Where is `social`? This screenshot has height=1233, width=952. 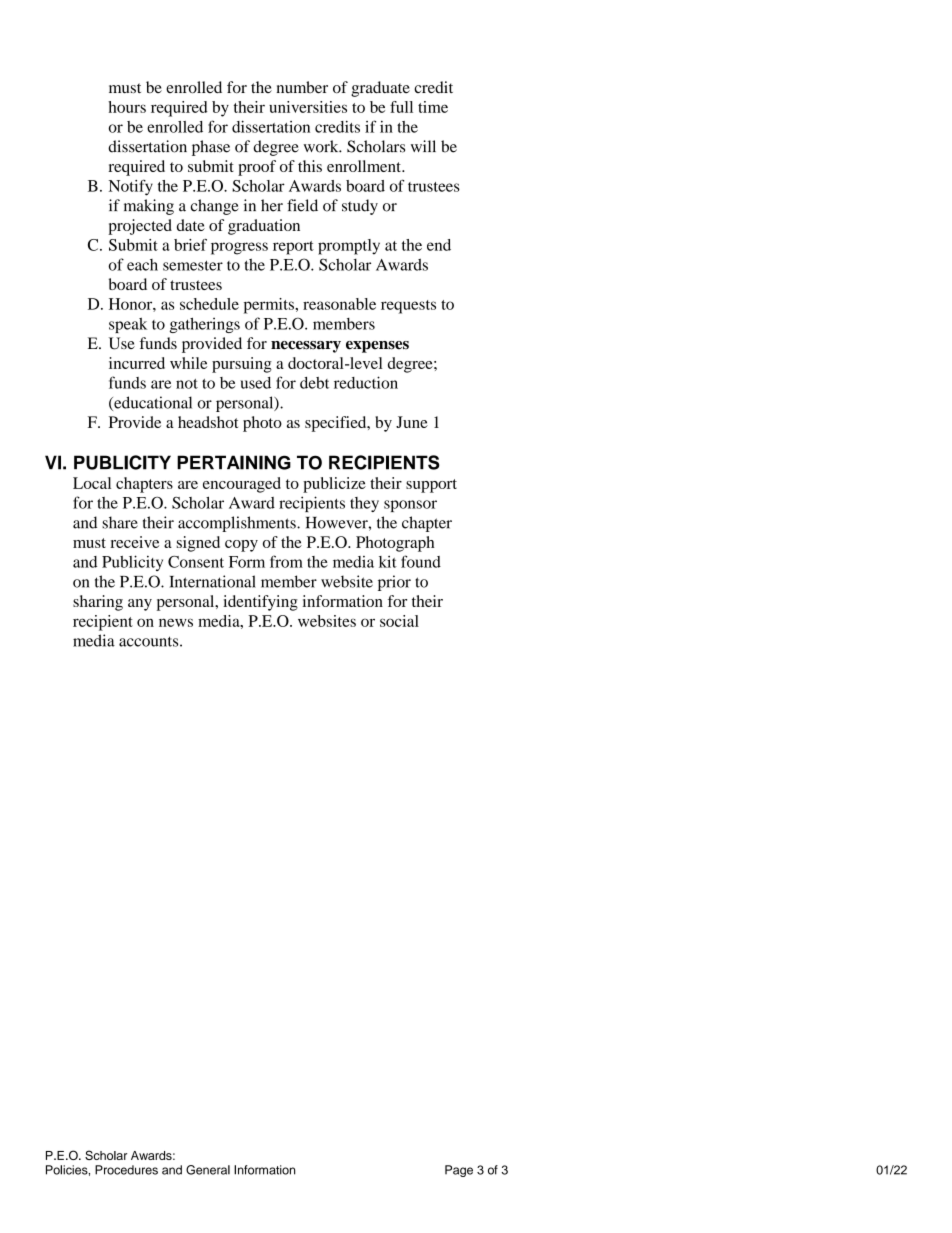 social is located at coordinates (399, 621).
